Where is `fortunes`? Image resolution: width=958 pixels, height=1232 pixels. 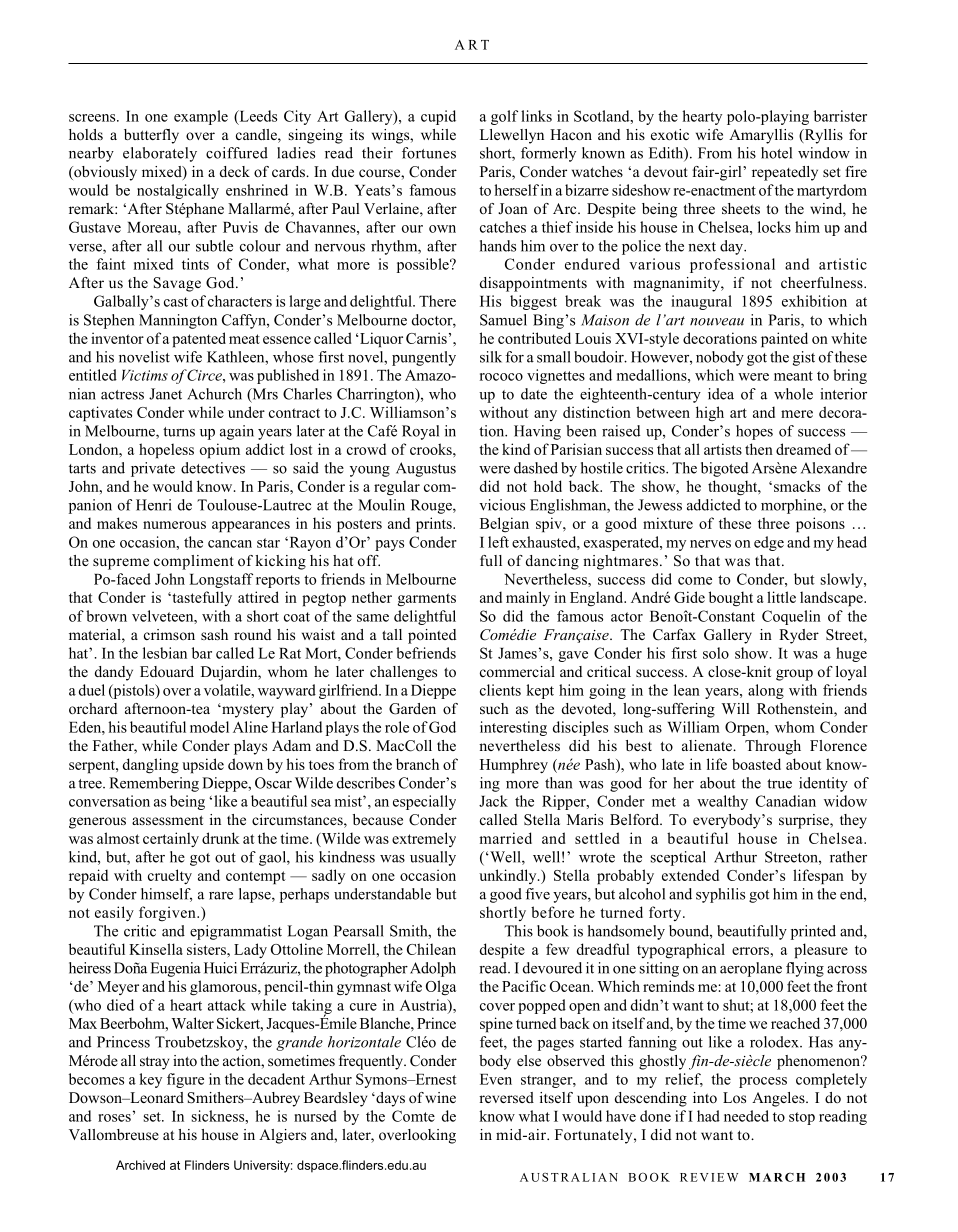
fortunes is located at coordinates (429, 153).
